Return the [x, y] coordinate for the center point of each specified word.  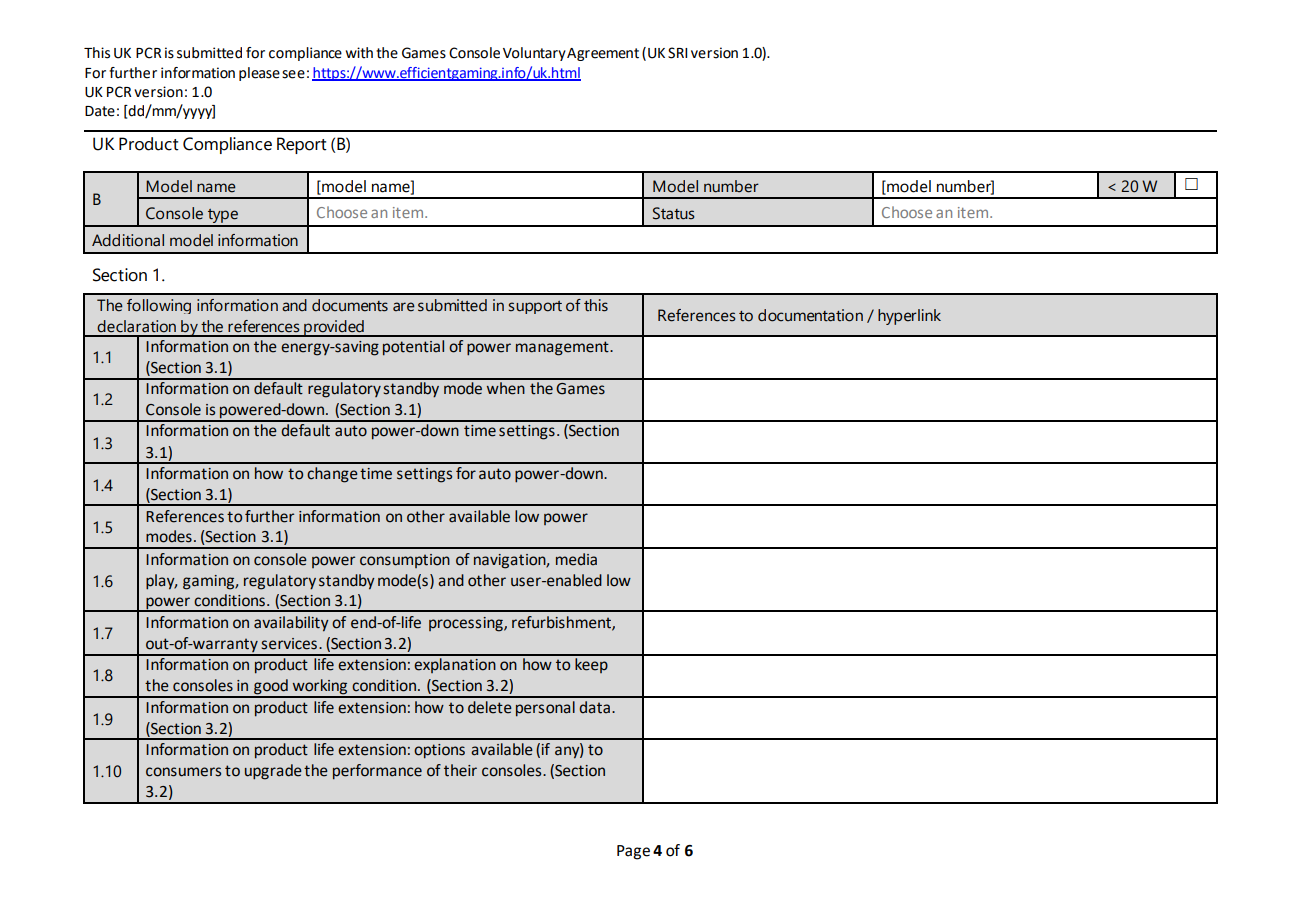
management [563, 348]
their [460, 770]
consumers [183, 772]
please [259, 74]
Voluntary [534, 54]
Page [633, 852]
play [161, 582]
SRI [677, 53]
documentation [810, 315]
